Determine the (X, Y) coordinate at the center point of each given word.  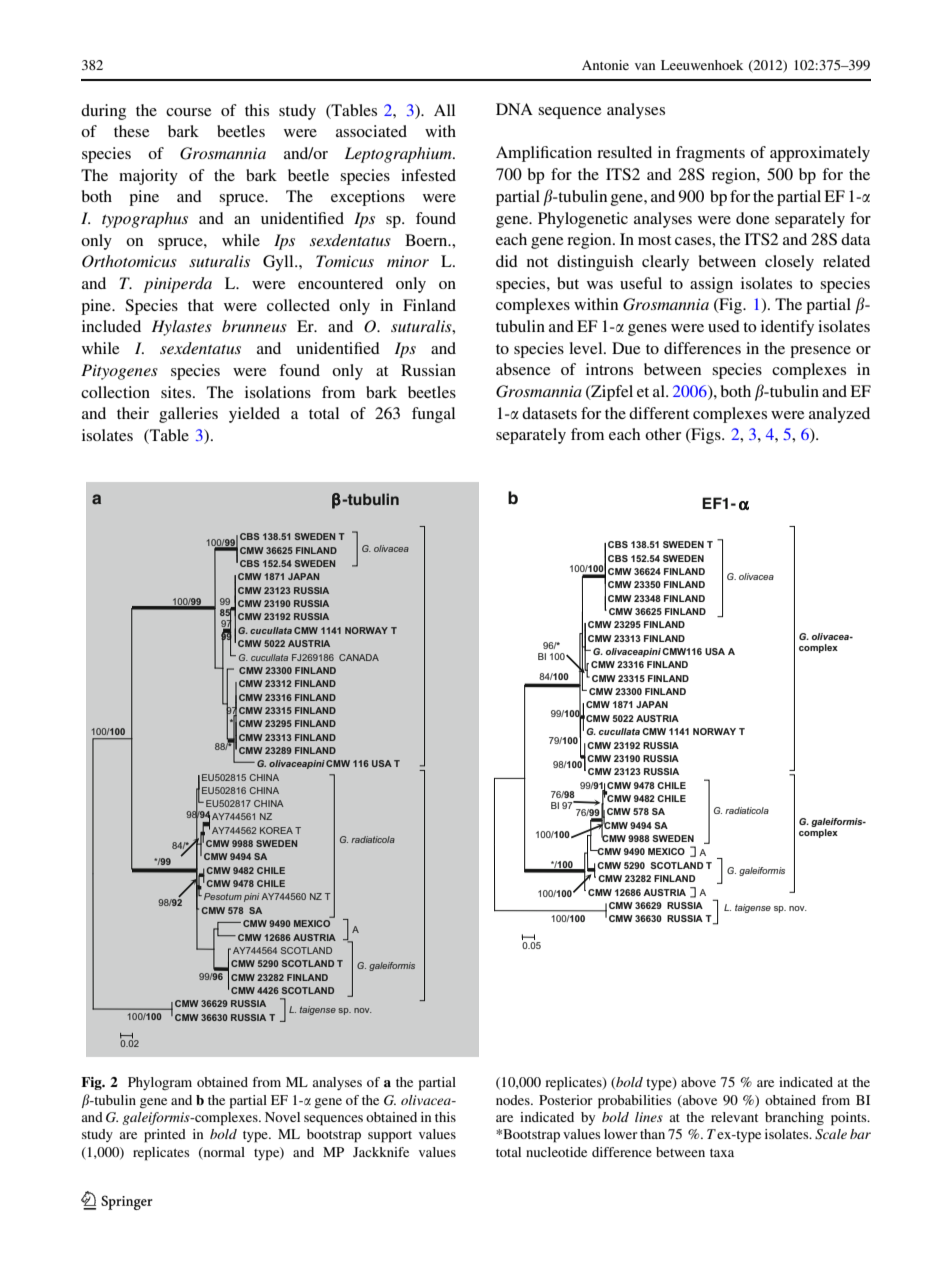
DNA (514, 109)
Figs (706, 436)
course (189, 112)
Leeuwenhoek (702, 65)
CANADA (359, 657)
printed (165, 1136)
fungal (433, 415)
